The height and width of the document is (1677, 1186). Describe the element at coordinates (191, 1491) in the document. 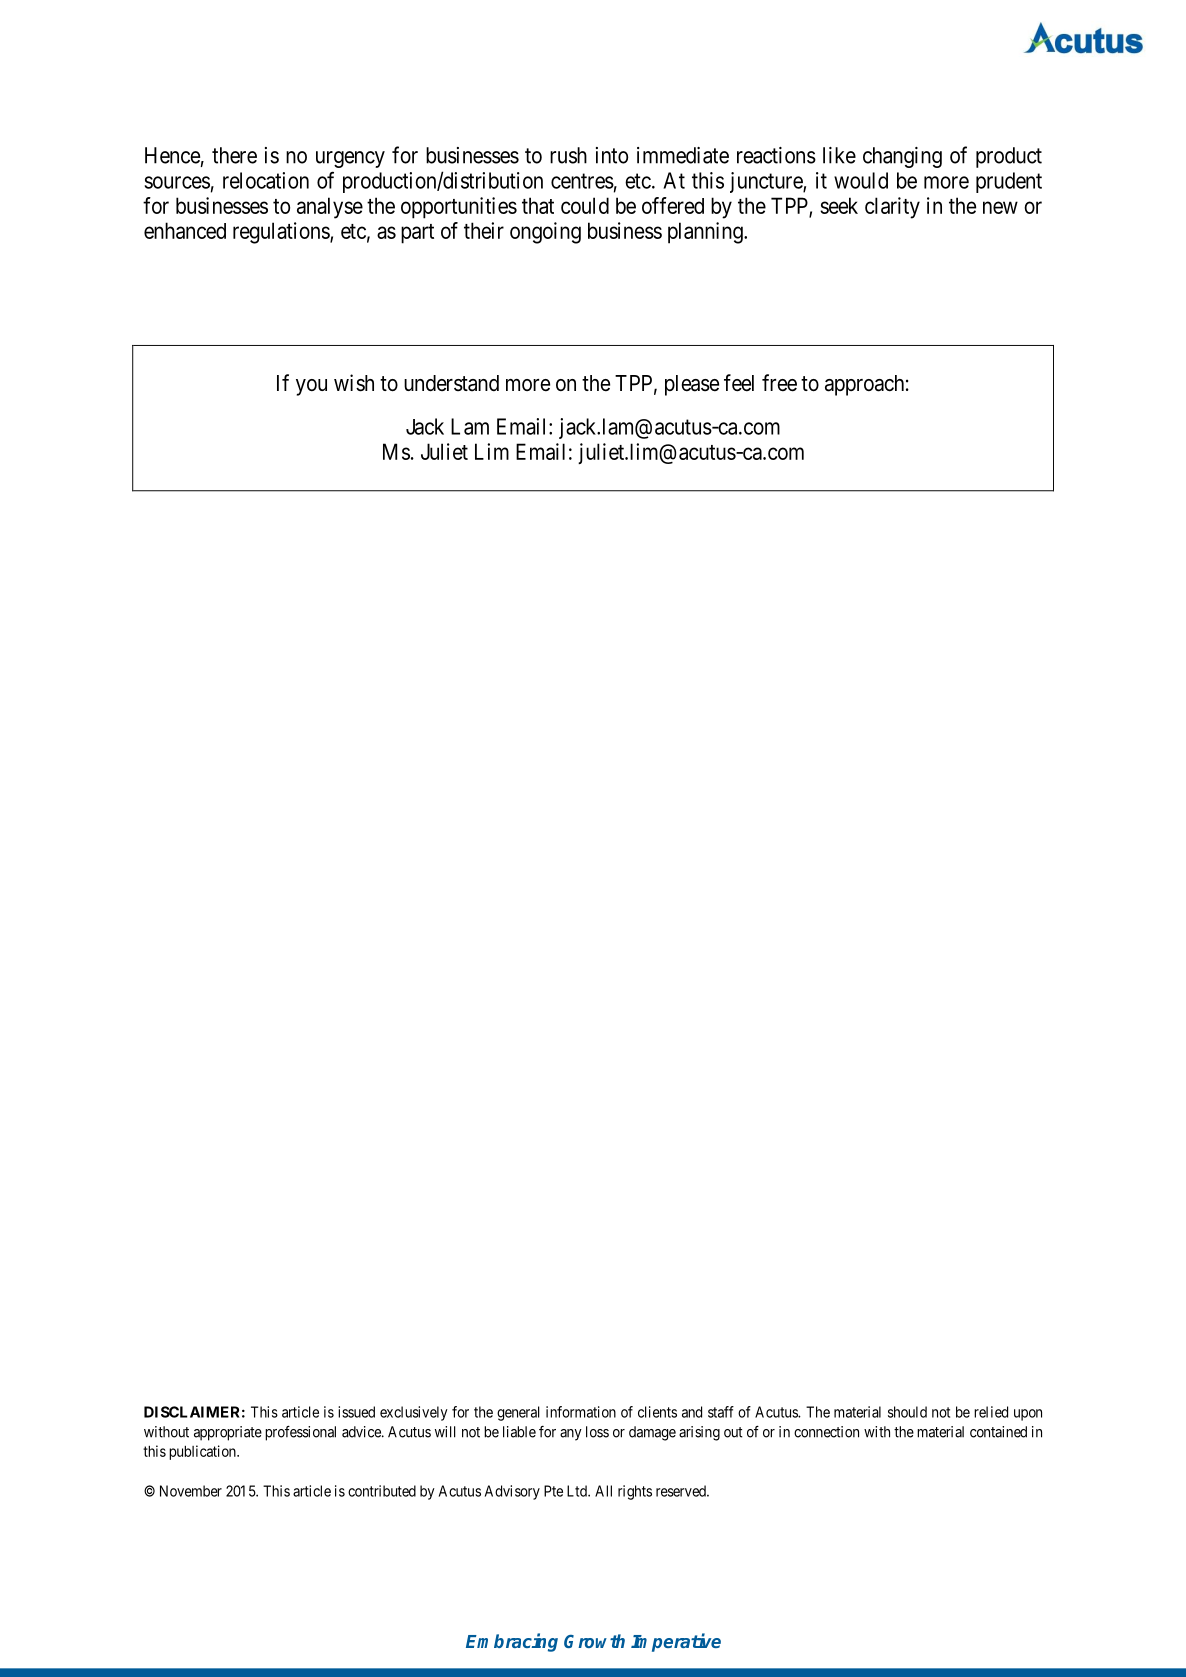

I see `November` at that location.
